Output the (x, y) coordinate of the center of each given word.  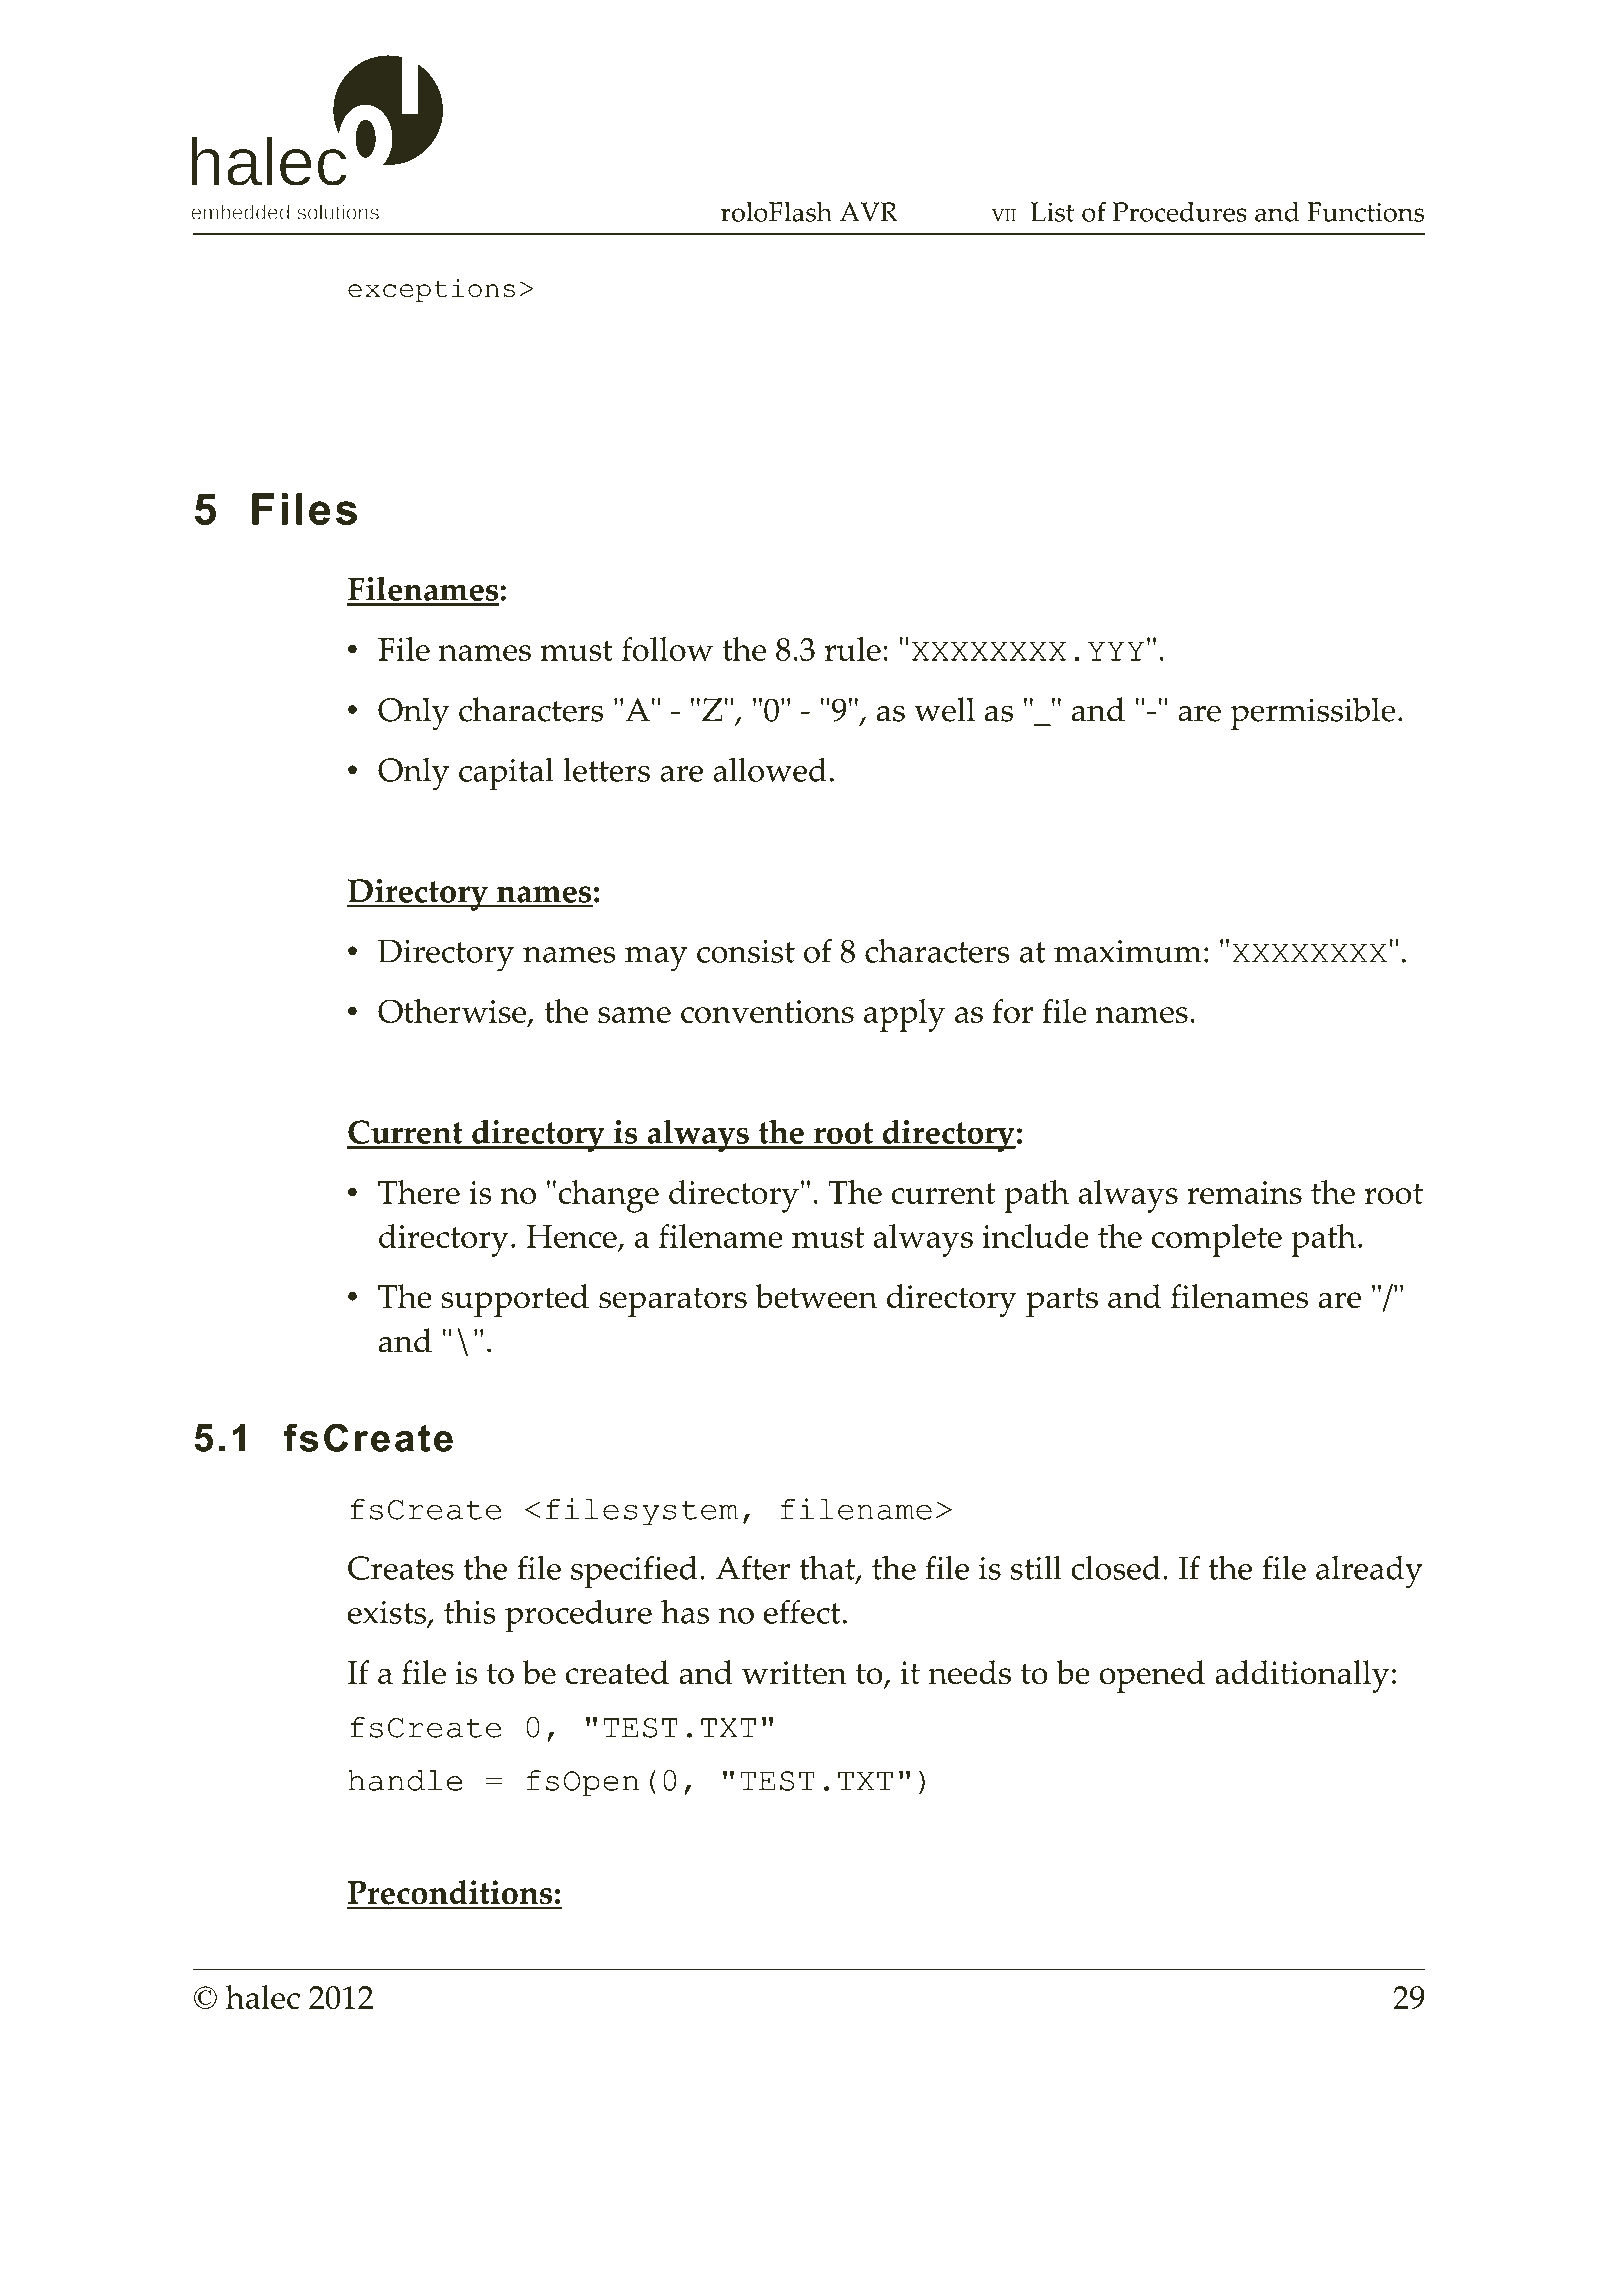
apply (904, 1015)
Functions (1365, 212)
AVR (869, 212)
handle (405, 1780)
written (794, 1673)
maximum (1128, 951)
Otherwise (453, 1012)
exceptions (431, 290)
